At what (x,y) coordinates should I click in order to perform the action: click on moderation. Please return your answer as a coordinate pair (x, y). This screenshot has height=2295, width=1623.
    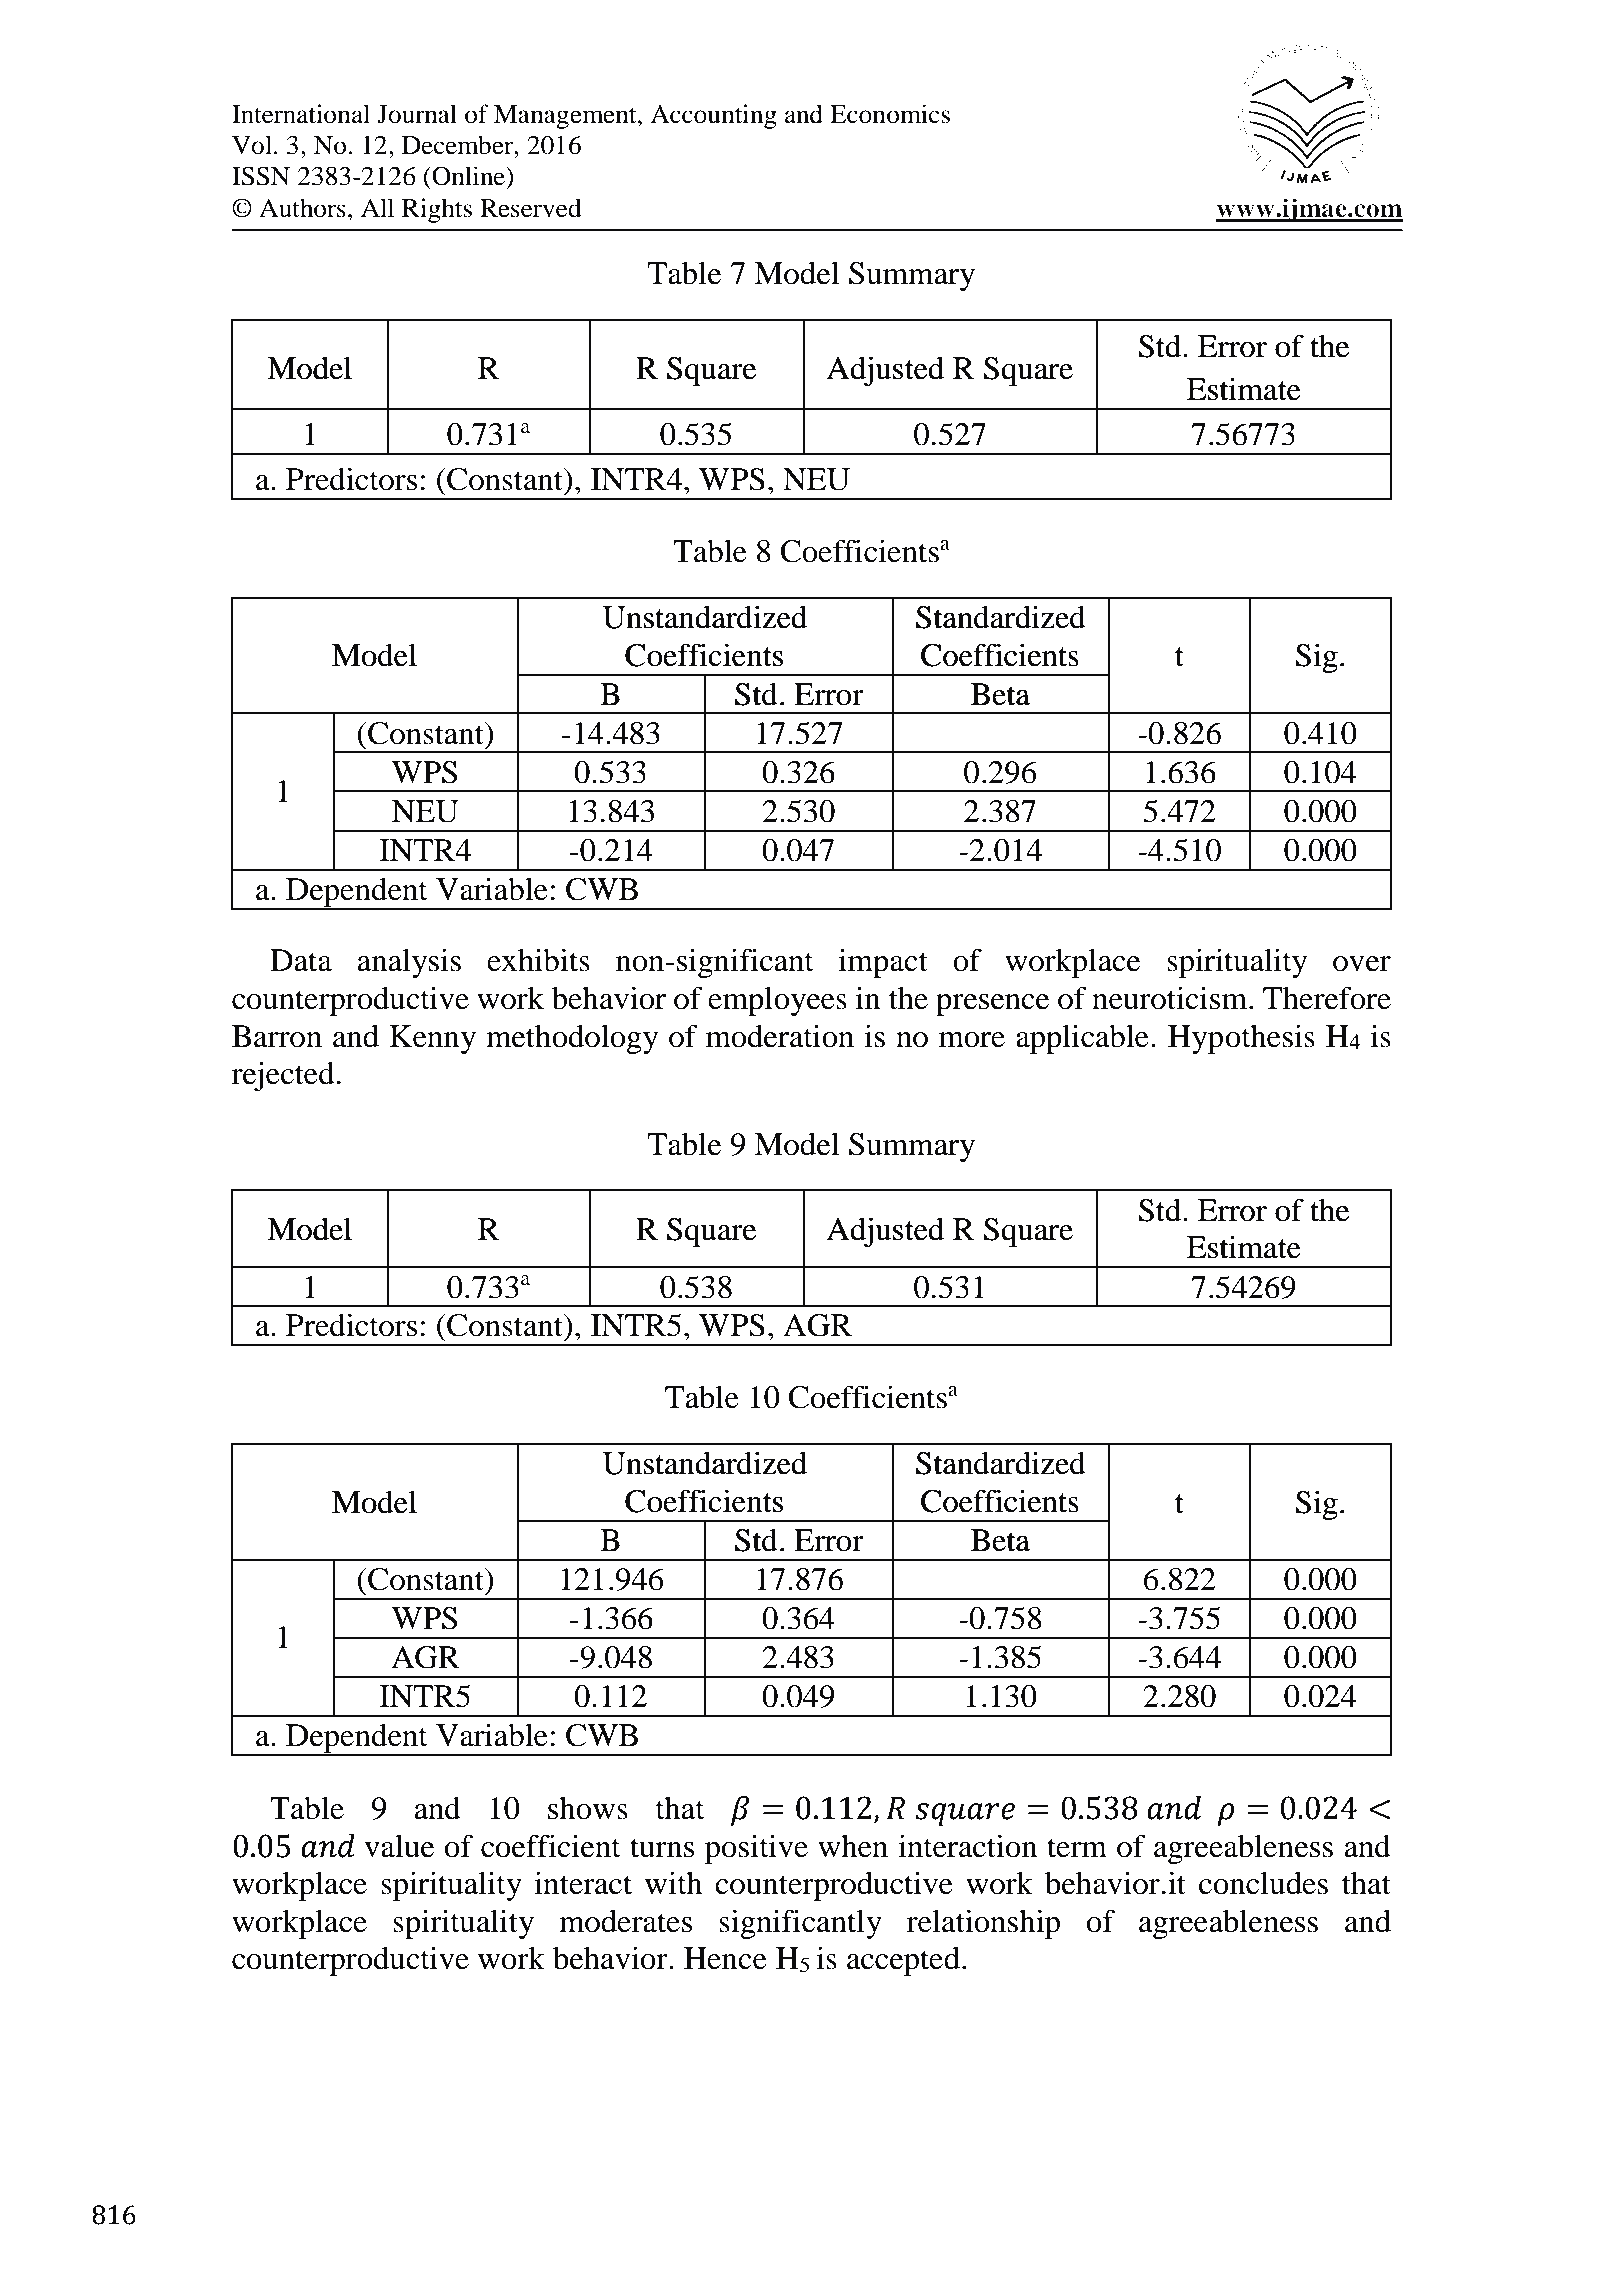
    Looking at the image, I should click on (780, 1036).
